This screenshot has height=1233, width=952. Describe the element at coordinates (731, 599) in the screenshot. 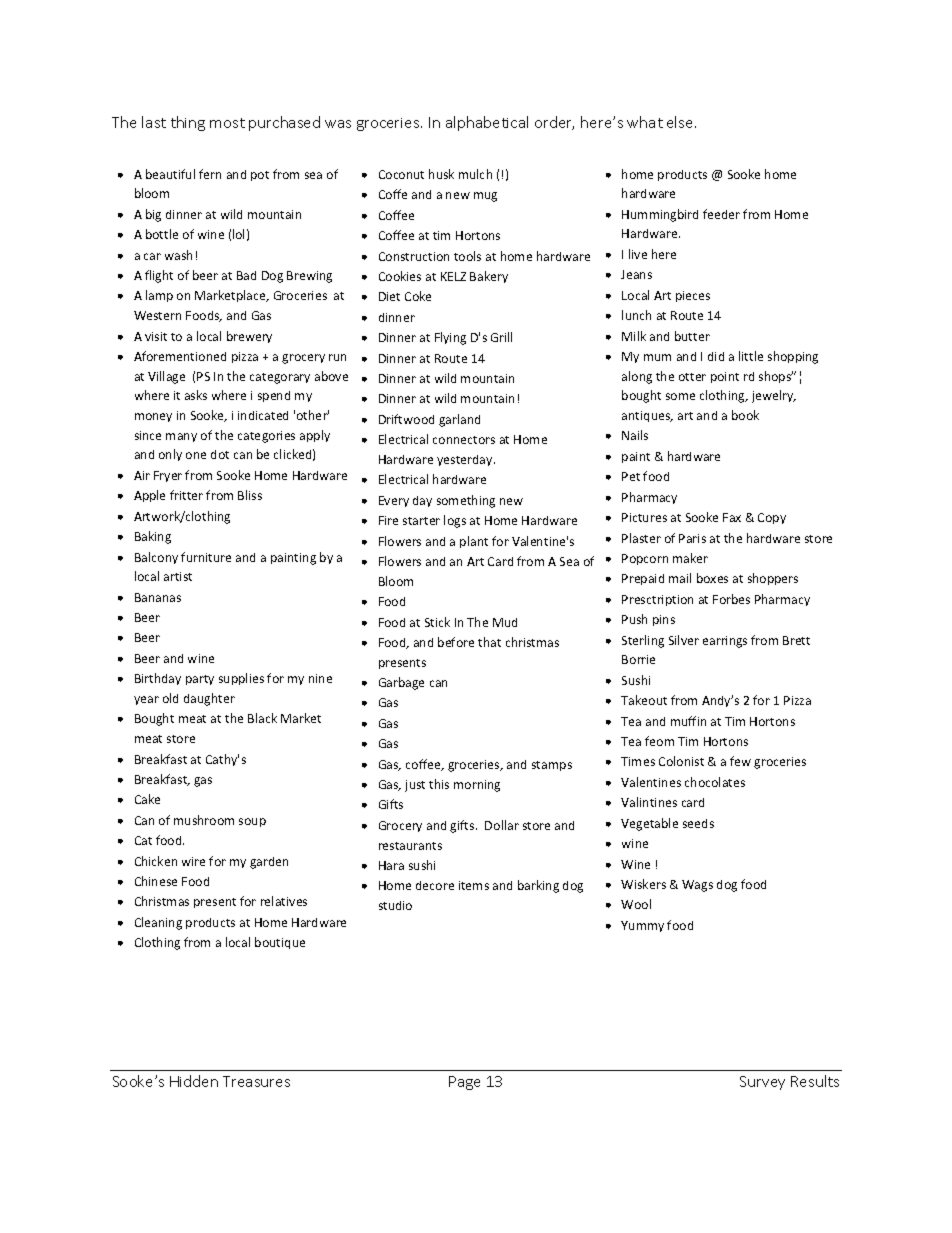

I see `Forbes` at that location.
